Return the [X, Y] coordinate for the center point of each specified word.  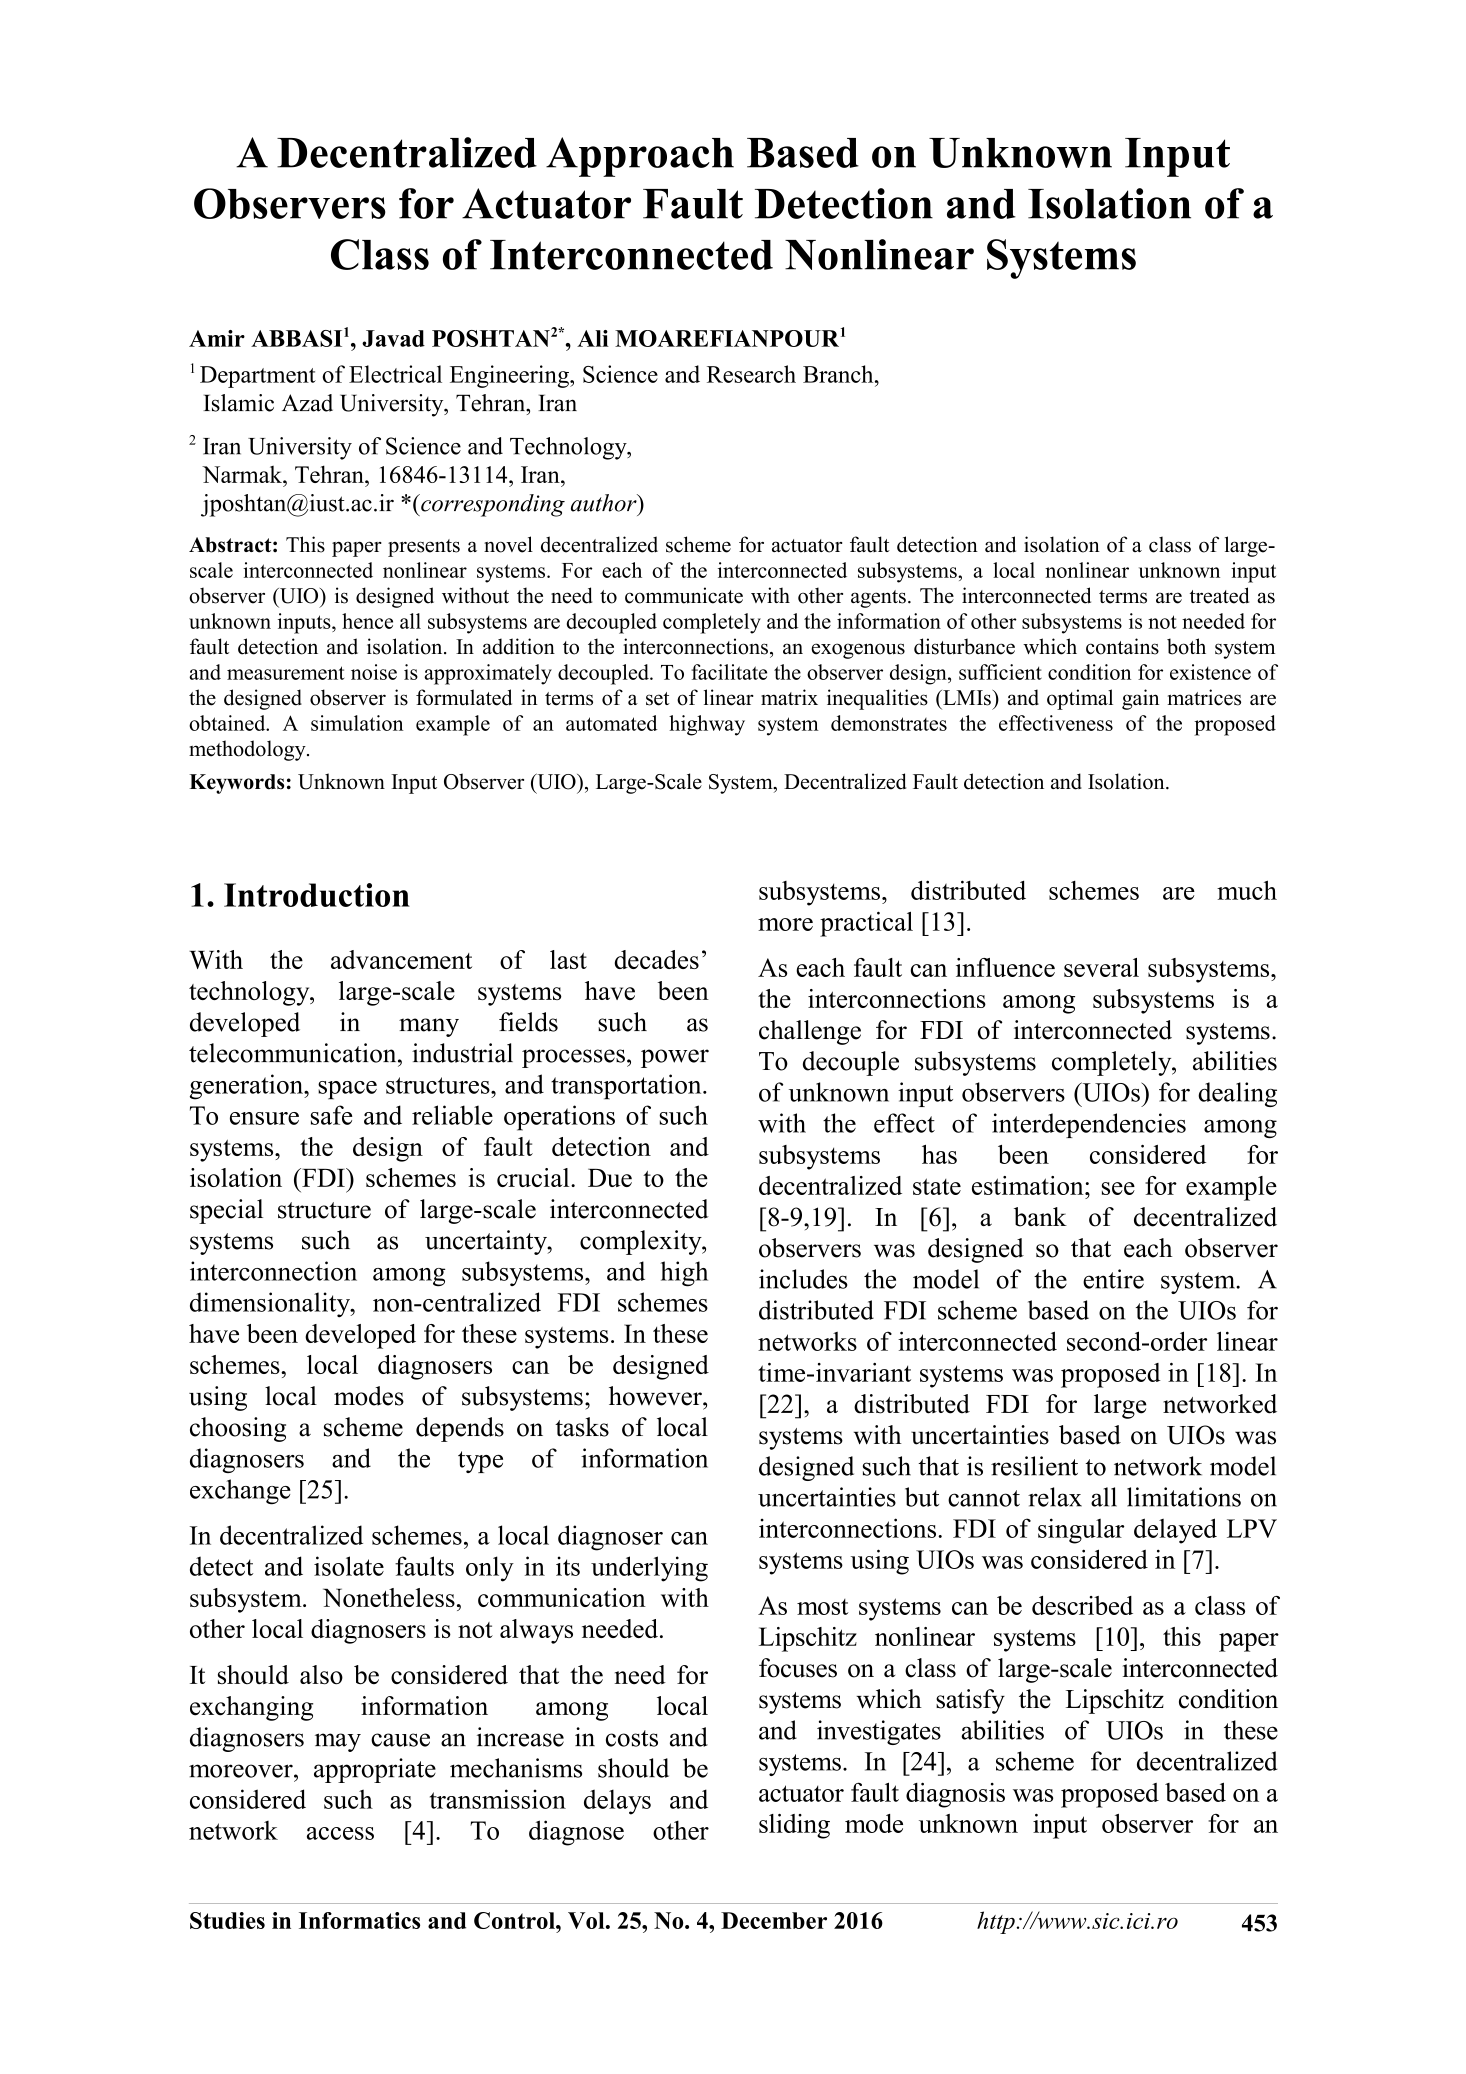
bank [1040, 1217]
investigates [879, 1732]
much [1247, 890]
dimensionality [271, 1305]
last [568, 959]
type [480, 1462]
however [656, 1396]
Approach [640, 157]
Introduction [317, 895]
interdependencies [1089, 1125]
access [340, 1833]
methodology [248, 750]
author [605, 503]
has [939, 1154]
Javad [393, 338]
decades [656, 959]
